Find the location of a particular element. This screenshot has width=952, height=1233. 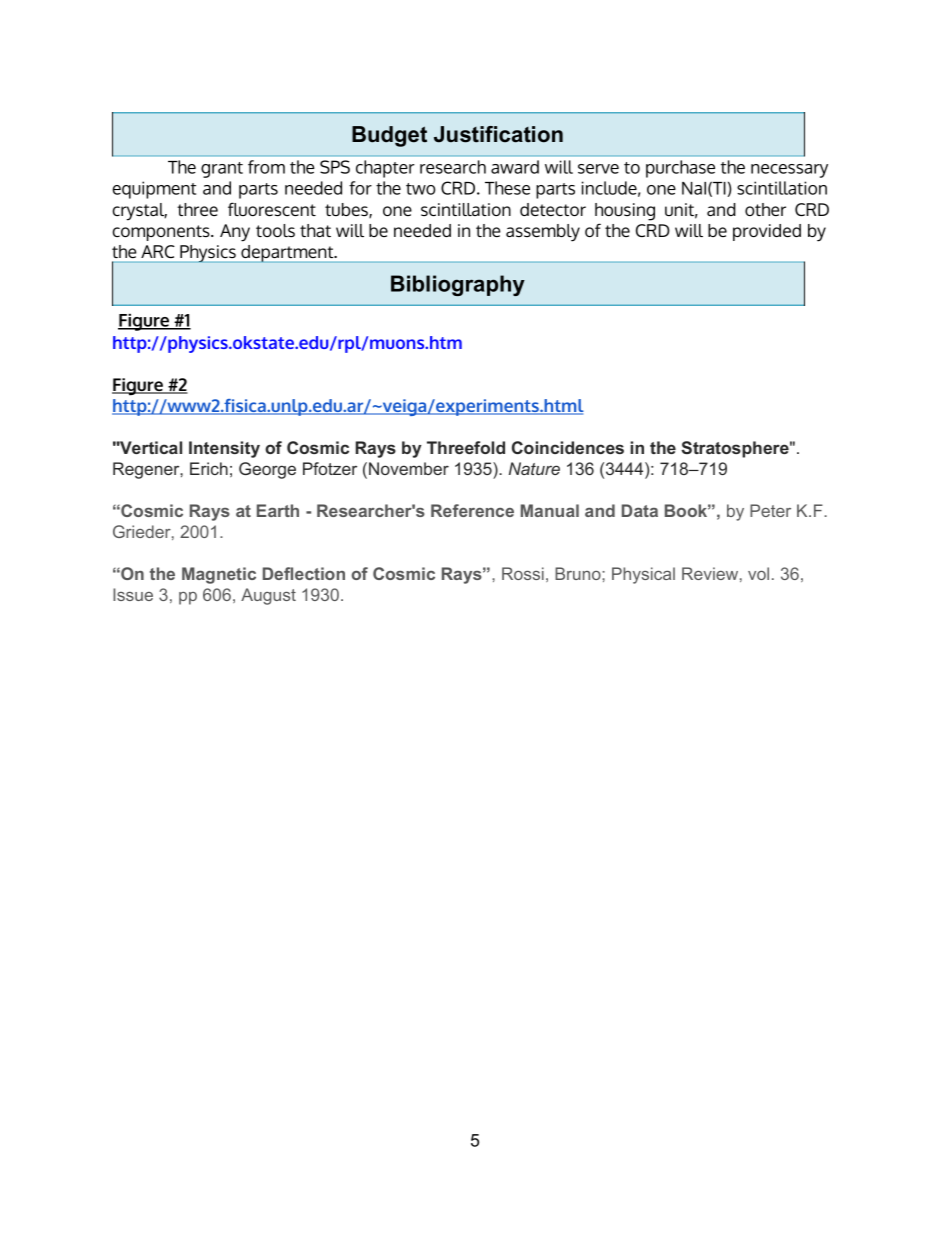

Justification is located at coordinates (498, 134).
